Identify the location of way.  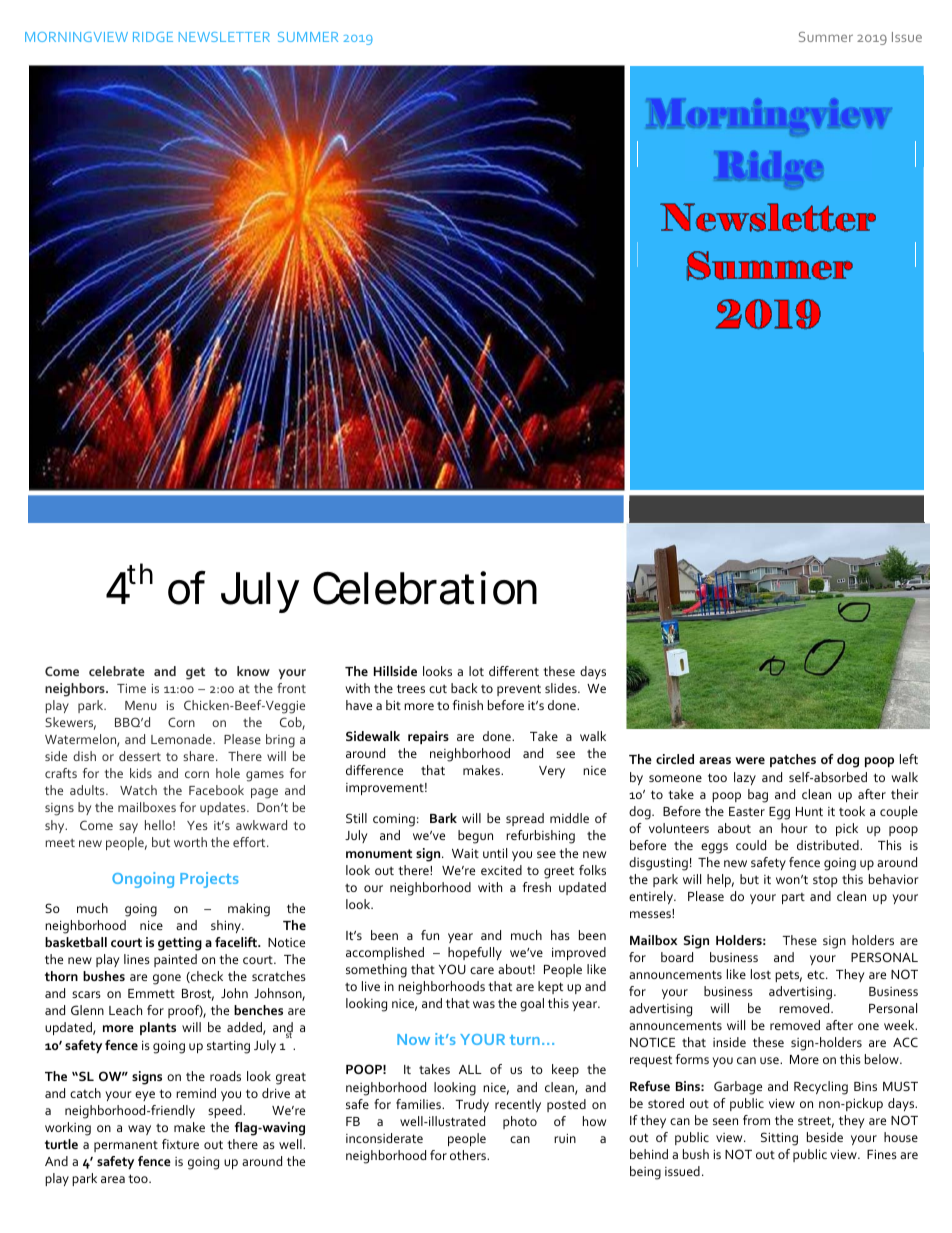
(139, 1130).
